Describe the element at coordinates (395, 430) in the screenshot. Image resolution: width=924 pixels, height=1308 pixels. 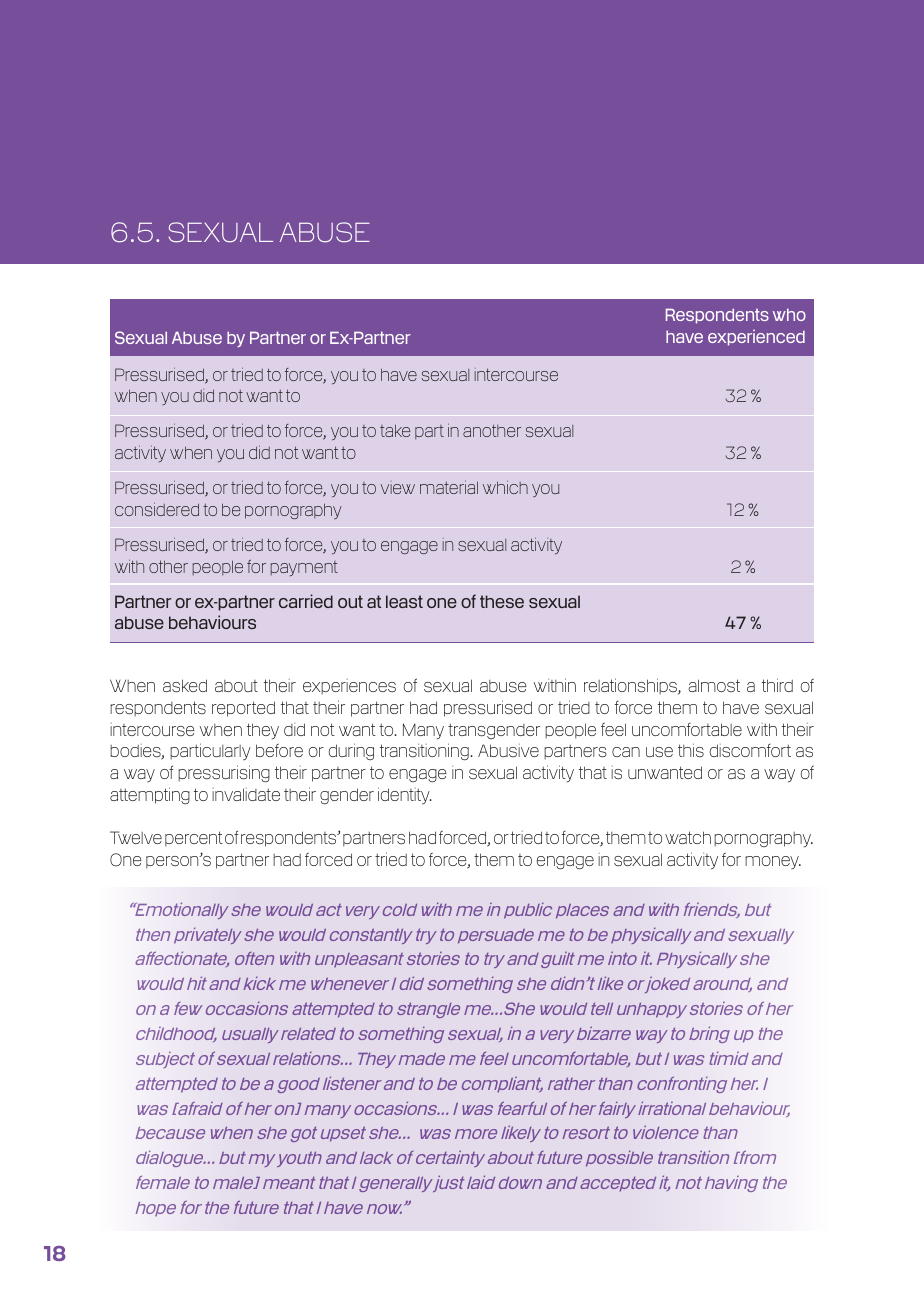
I see `take` at that location.
